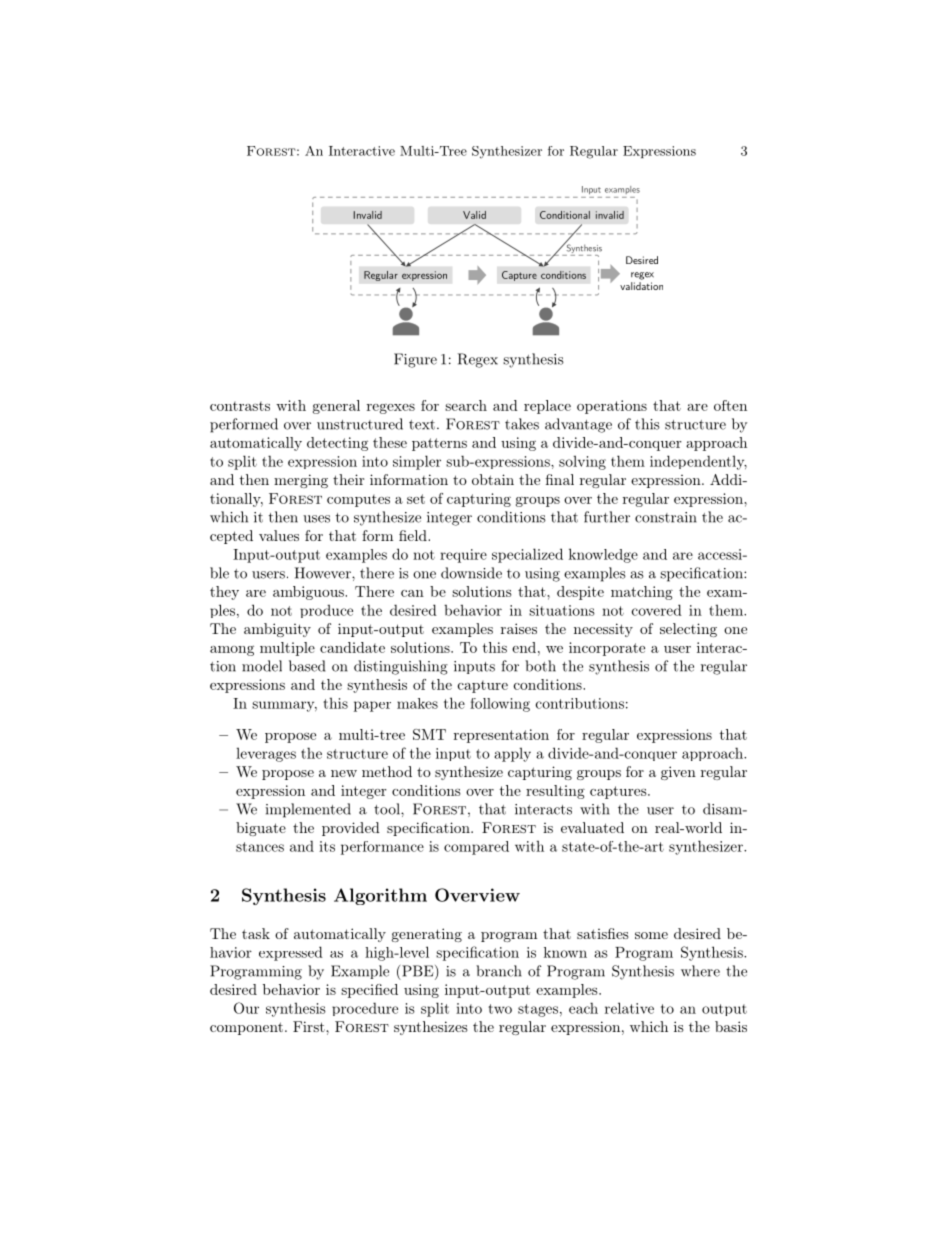 The image size is (952, 1233). What do you see at coordinates (651, 935) in the screenshot?
I see `some` at bounding box center [651, 935].
